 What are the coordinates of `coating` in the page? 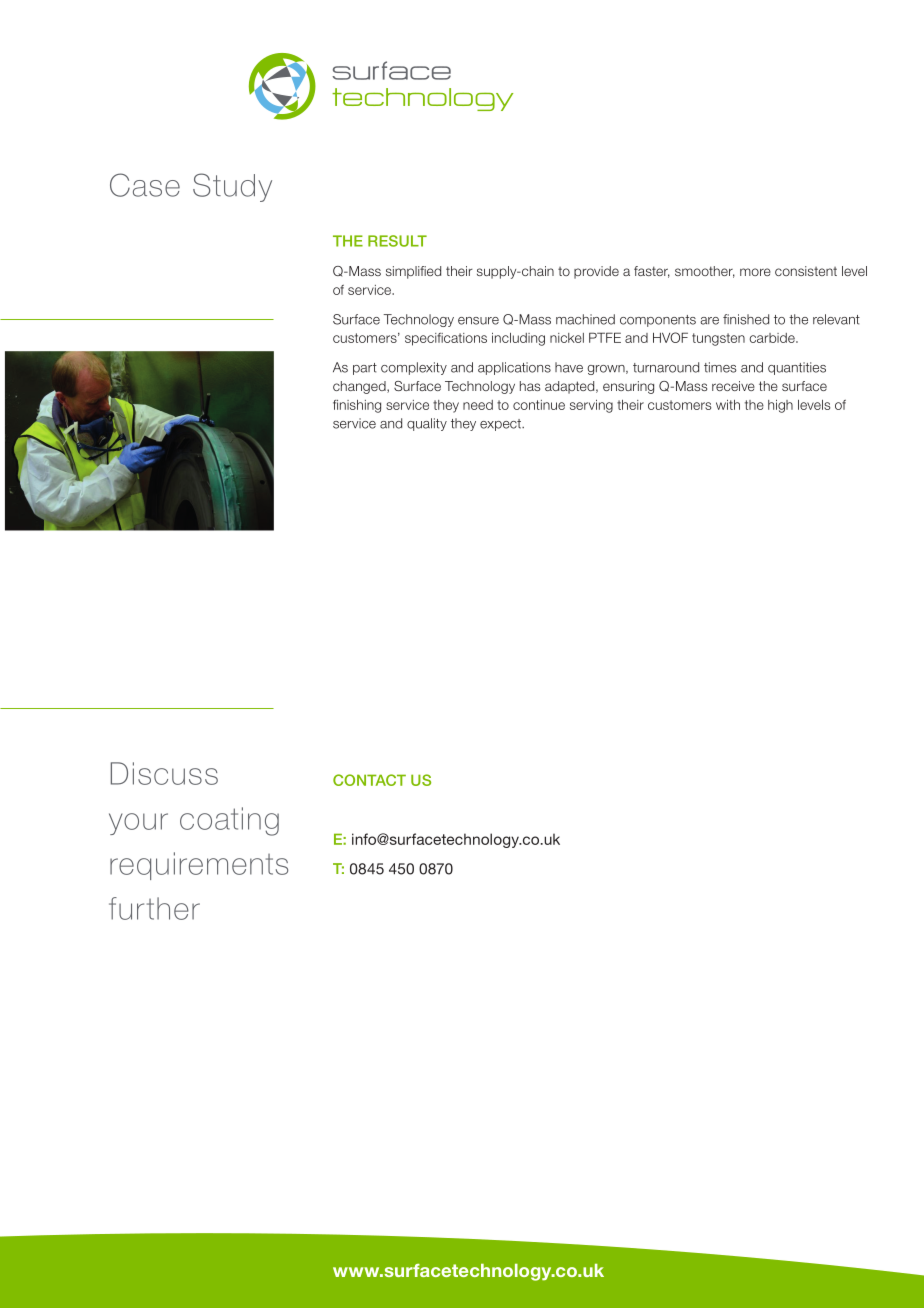 It's located at (229, 821).
